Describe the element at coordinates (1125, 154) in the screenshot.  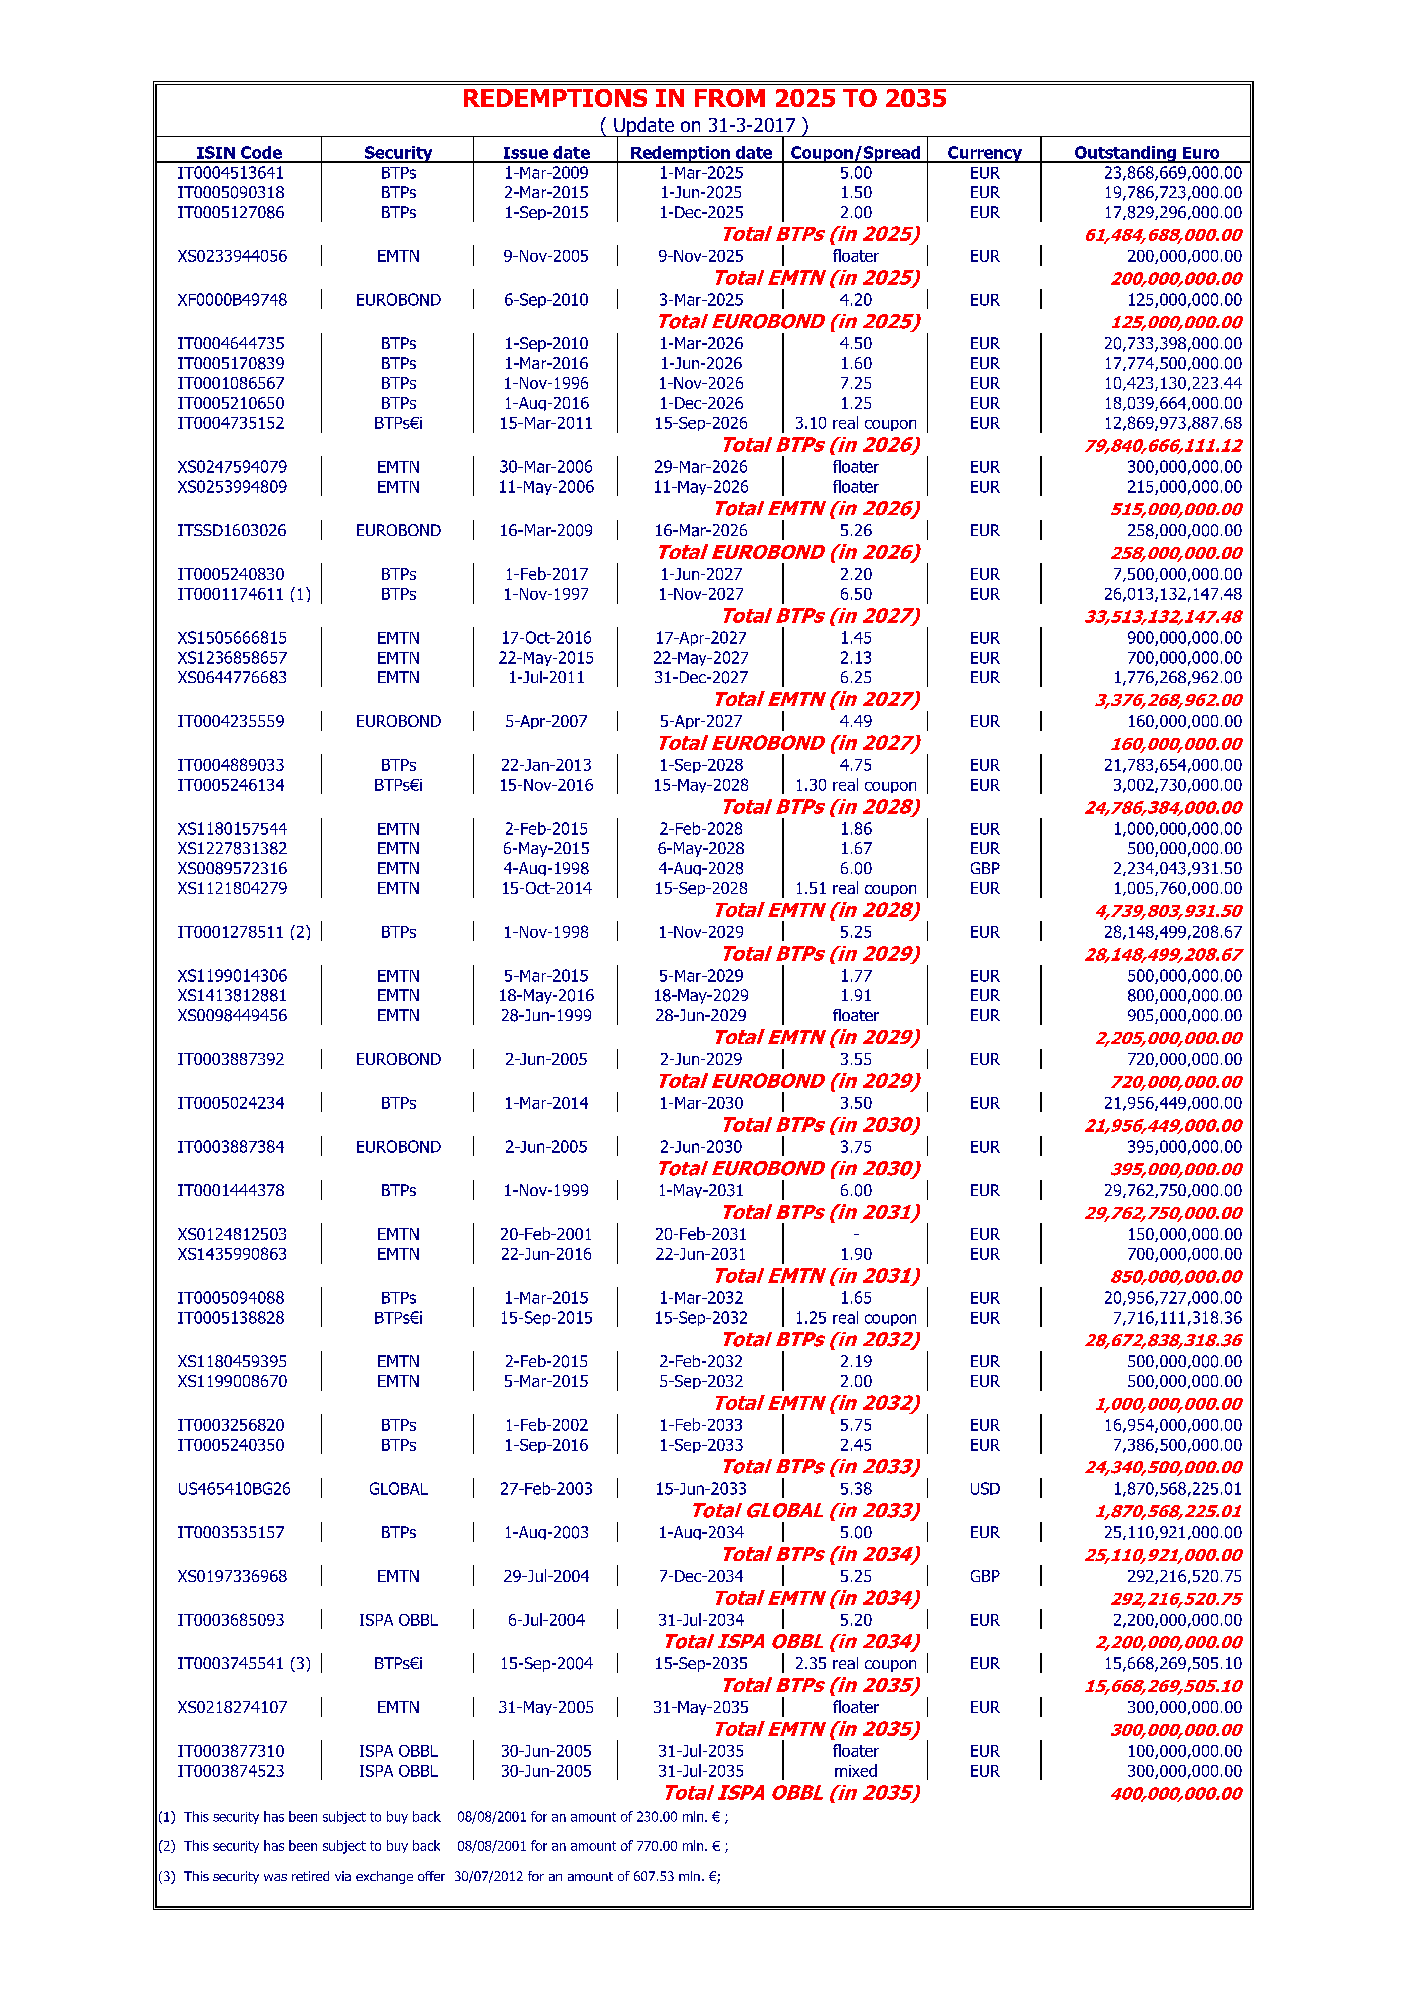
I see `Outstanding` at that location.
